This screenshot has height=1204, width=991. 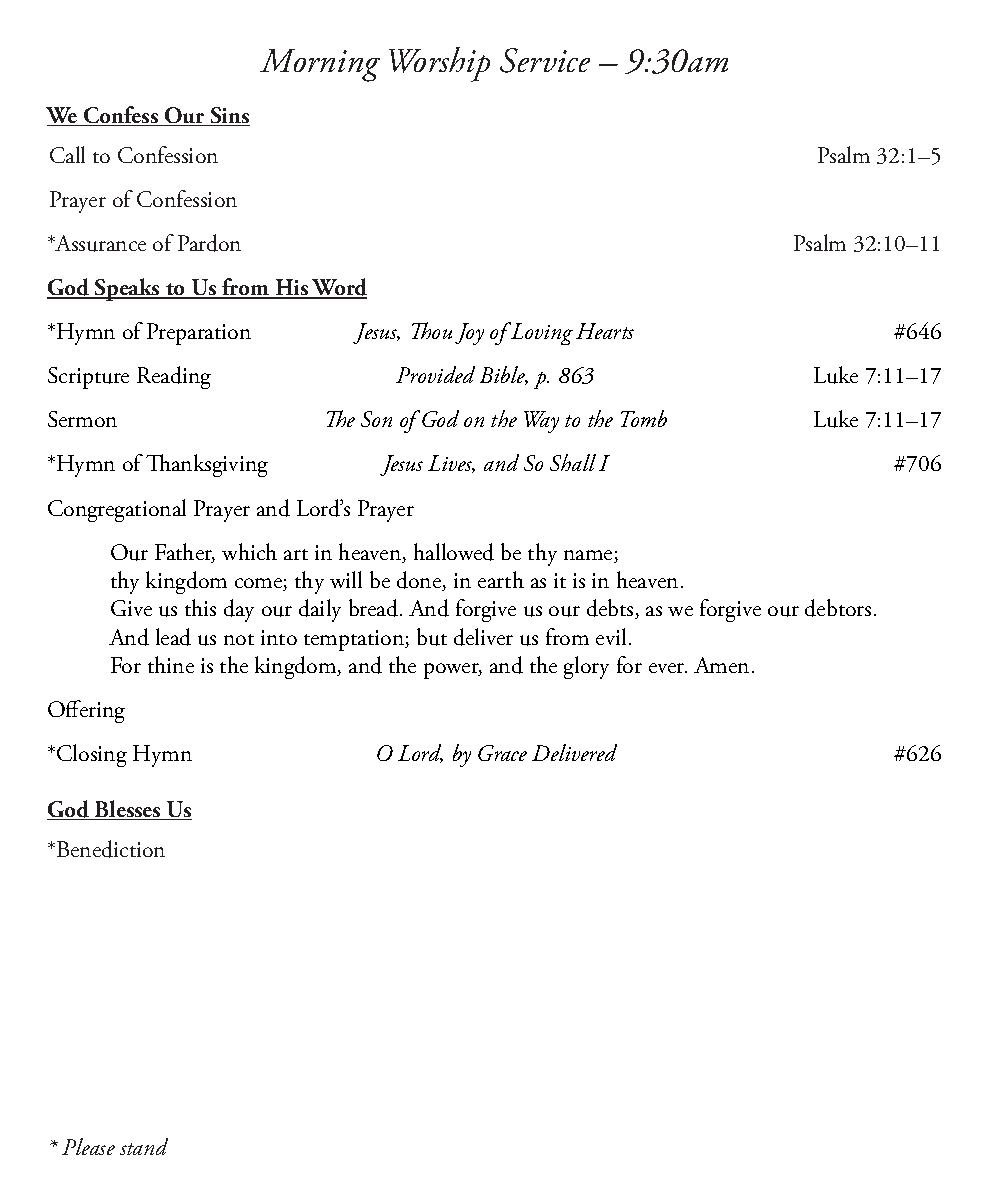 What do you see at coordinates (545, 60) in the screenshot?
I see `Service` at bounding box center [545, 60].
